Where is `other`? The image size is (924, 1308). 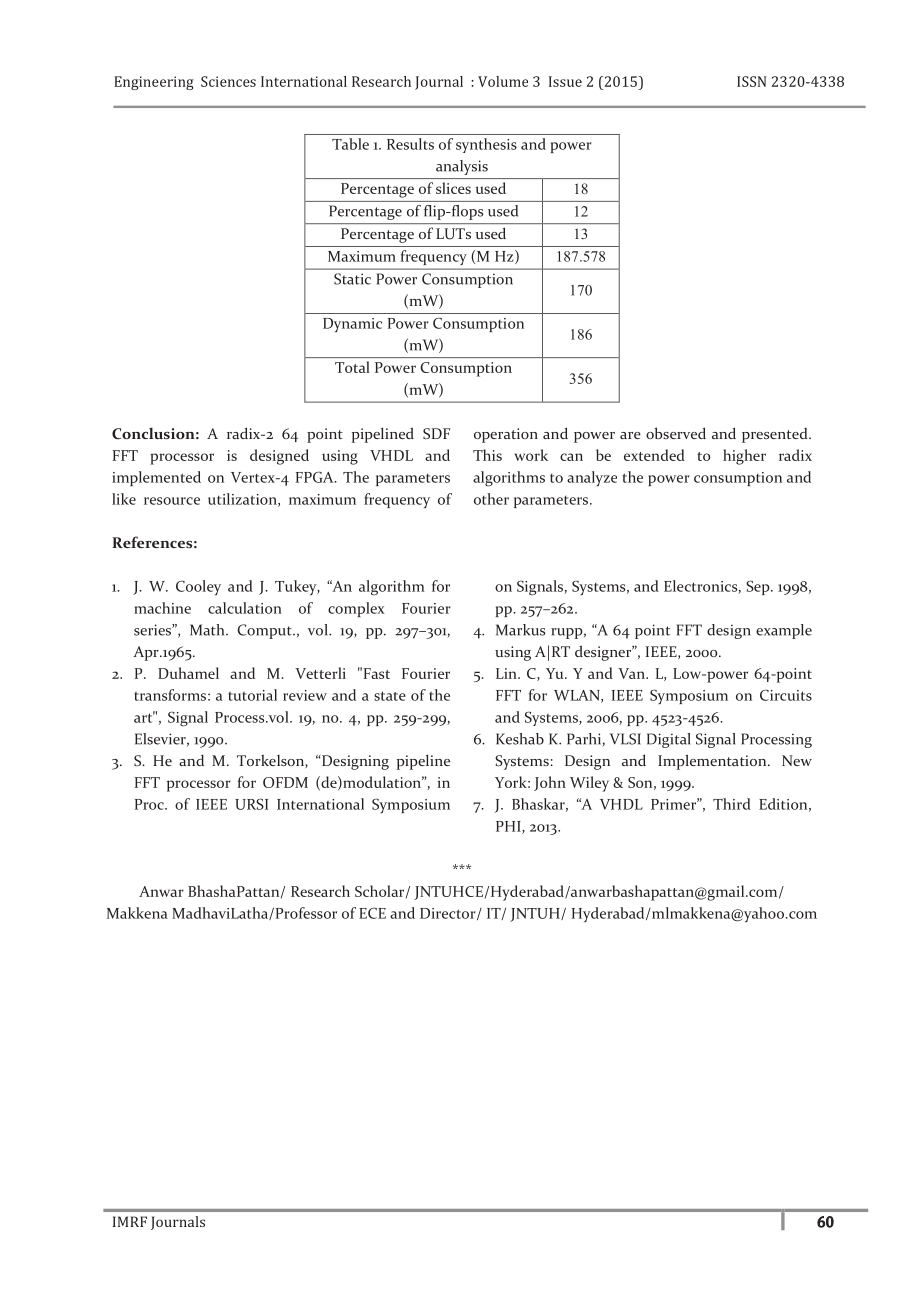
other is located at coordinates (491, 499).
